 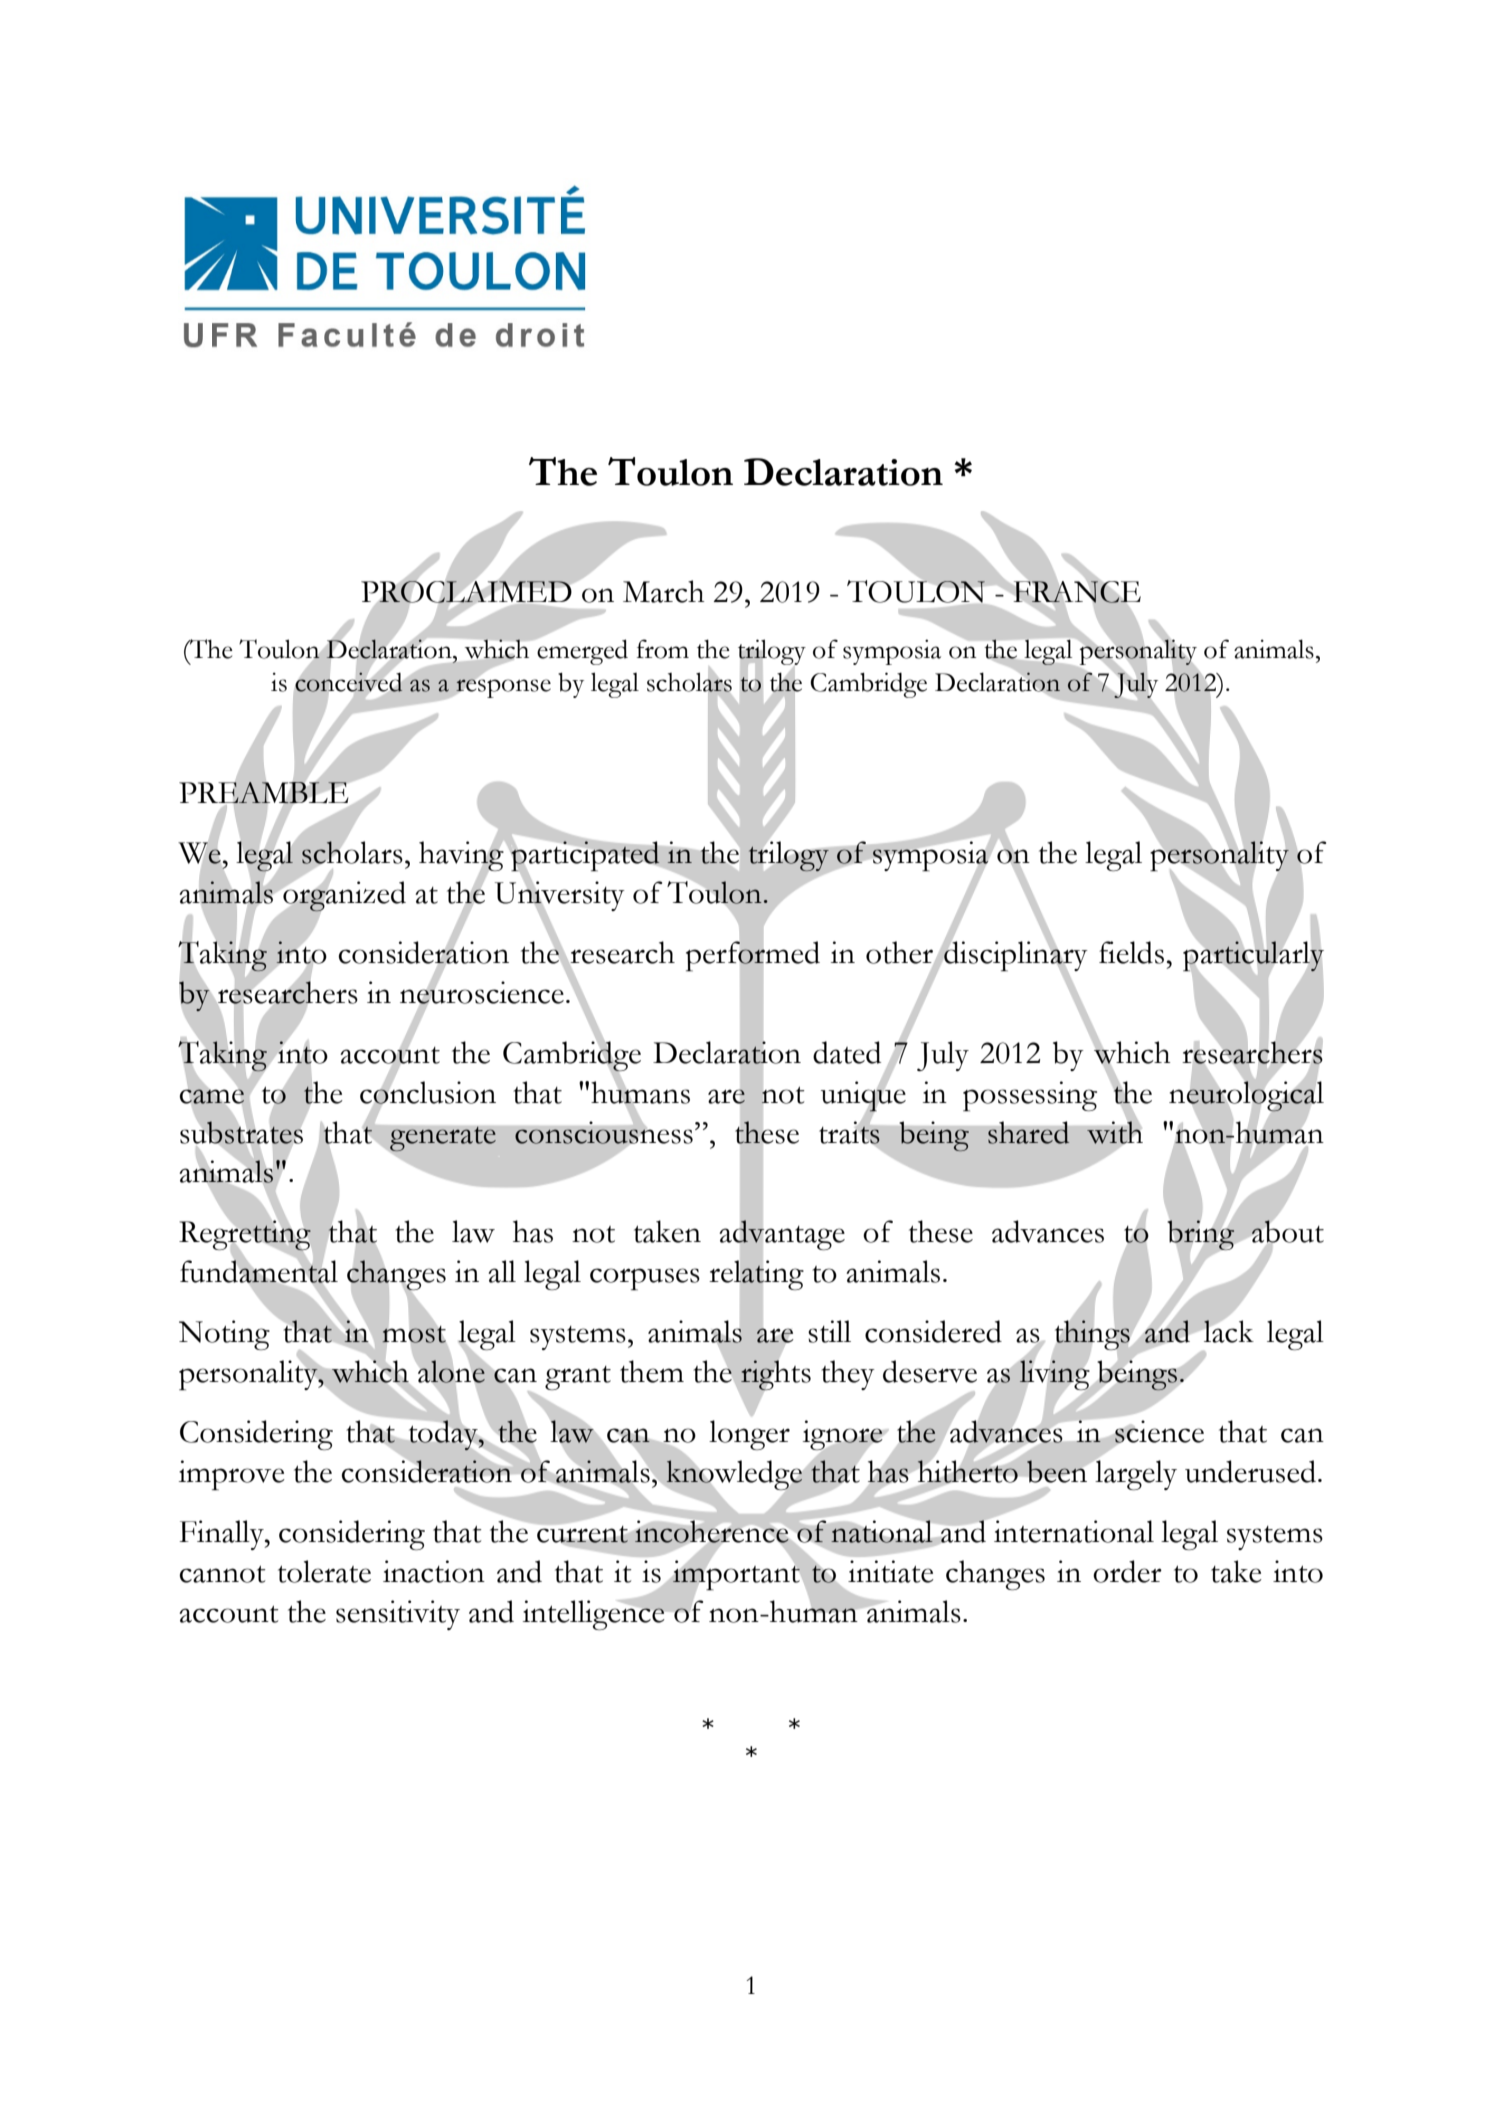 I want to click on conceived, so click(x=348, y=682).
